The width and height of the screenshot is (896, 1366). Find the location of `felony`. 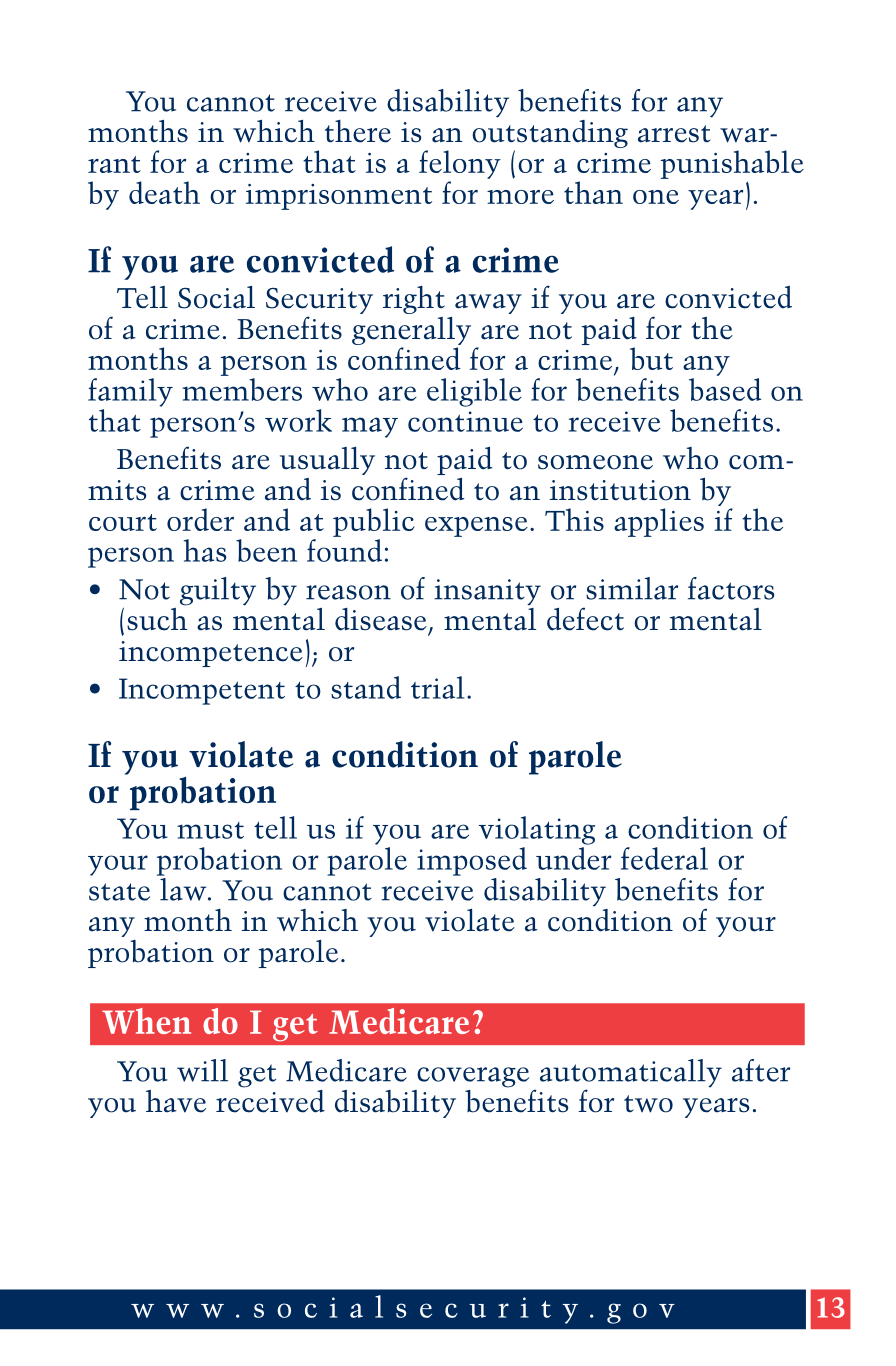

felony is located at coordinates (460, 166).
